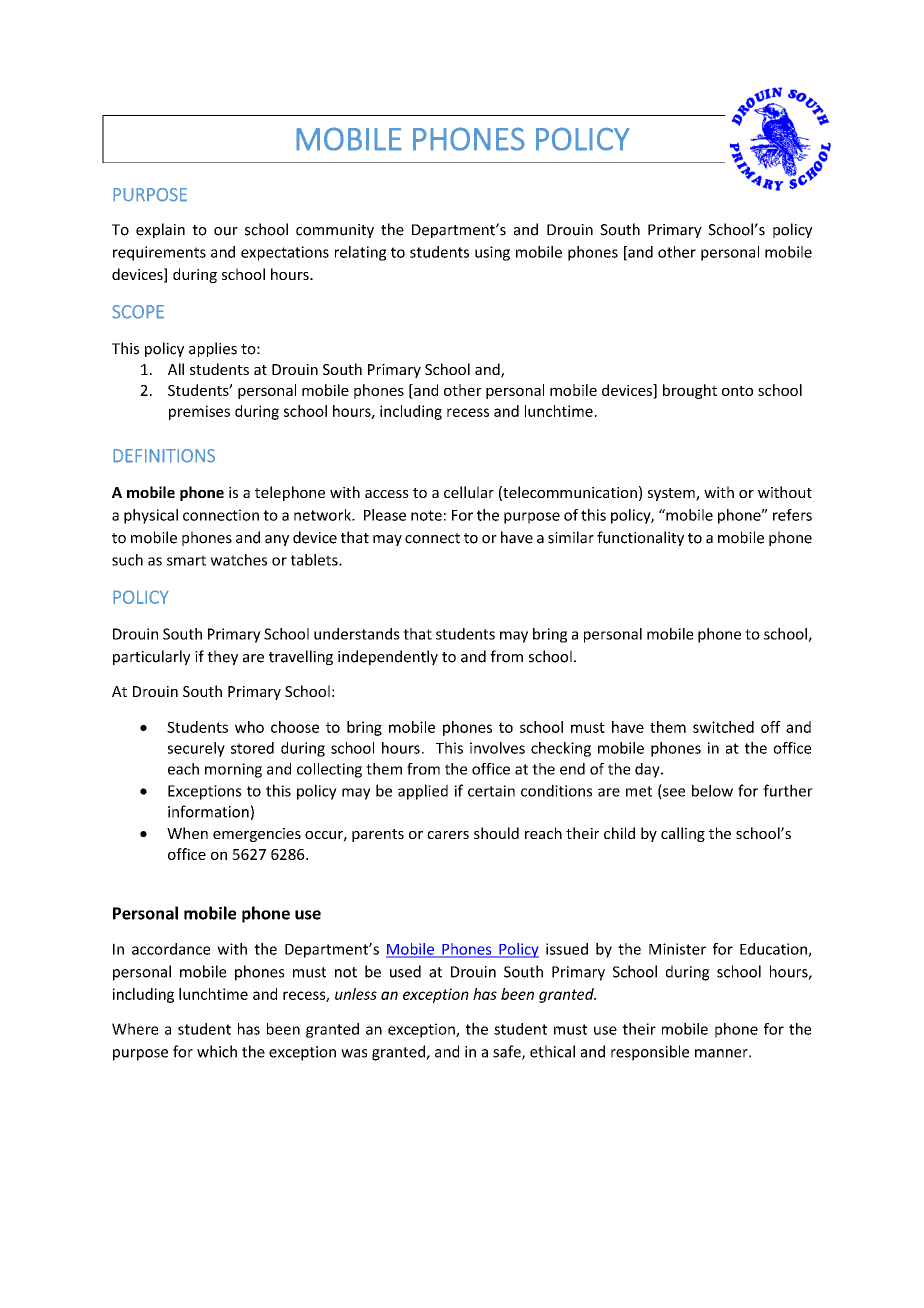 This page has height=1308, width=924. I want to click on safe, so click(508, 1052).
